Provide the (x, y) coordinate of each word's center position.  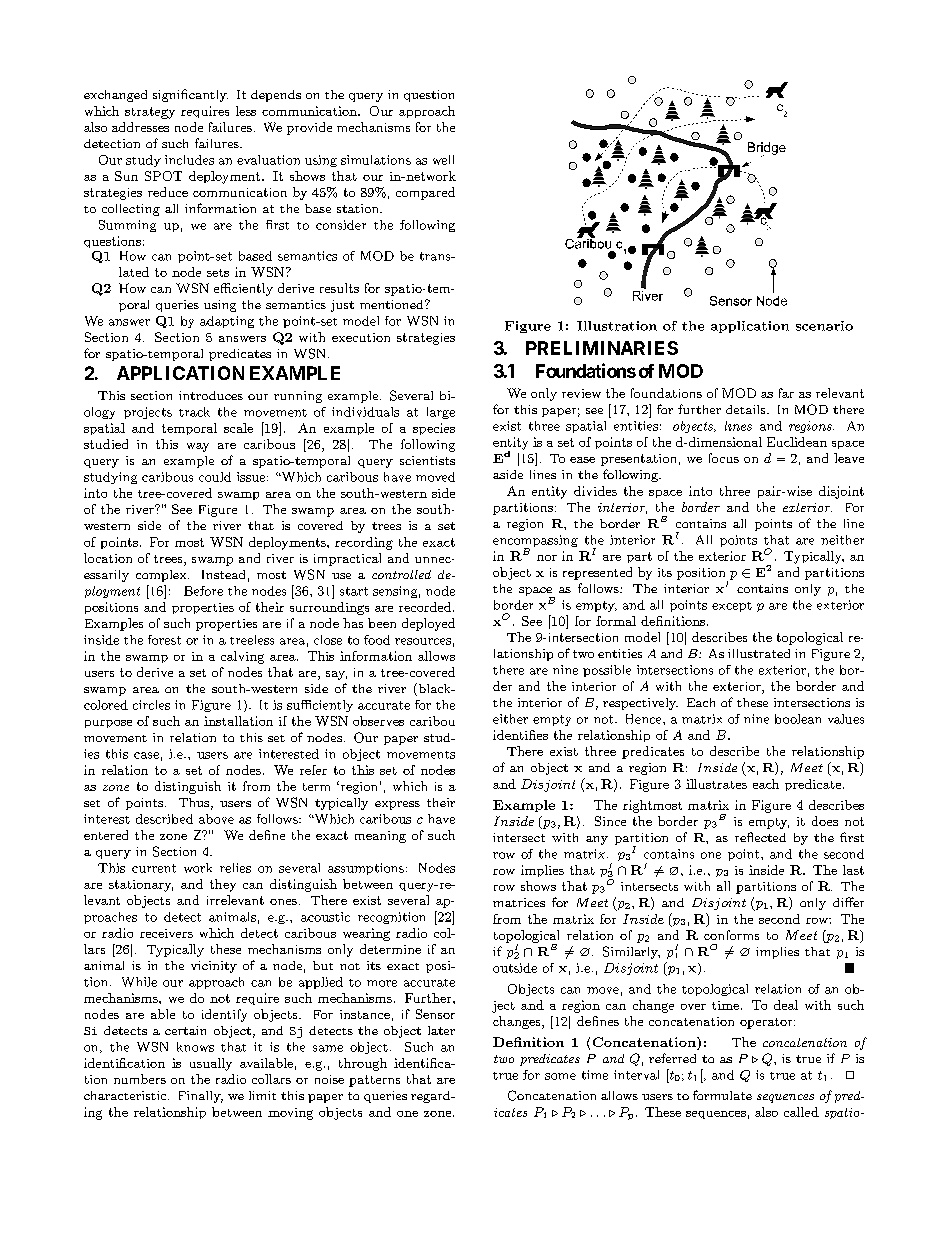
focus (724, 458)
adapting (227, 322)
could (215, 477)
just (342, 306)
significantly (190, 95)
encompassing (535, 542)
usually (211, 1064)
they (223, 885)
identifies (520, 735)
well (443, 160)
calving (242, 657)
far (786, 393)
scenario (824, 326)
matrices (519, 902)
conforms (731, 935)
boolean (798, 719)
